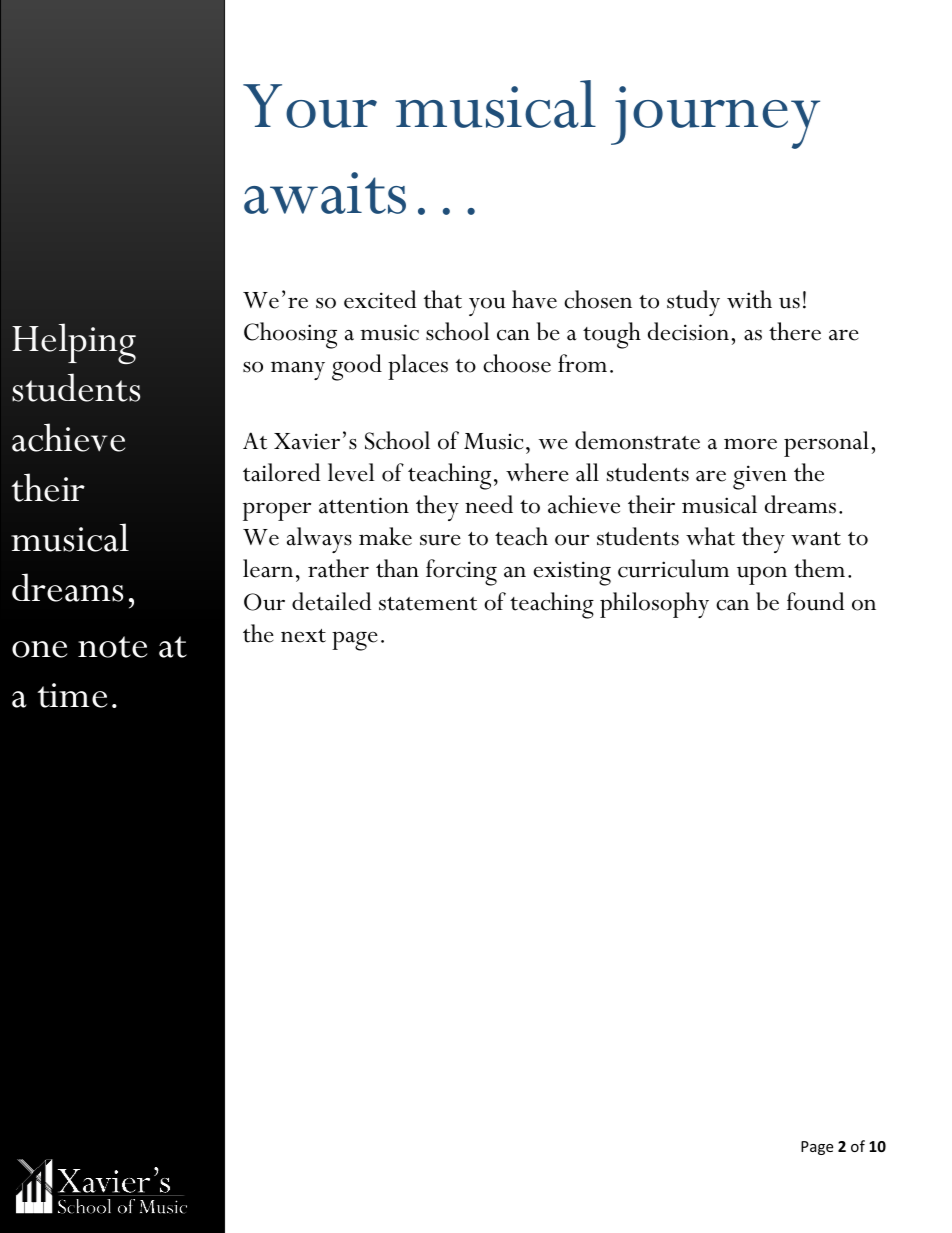  I want to click on learn, so click(268, 568).
